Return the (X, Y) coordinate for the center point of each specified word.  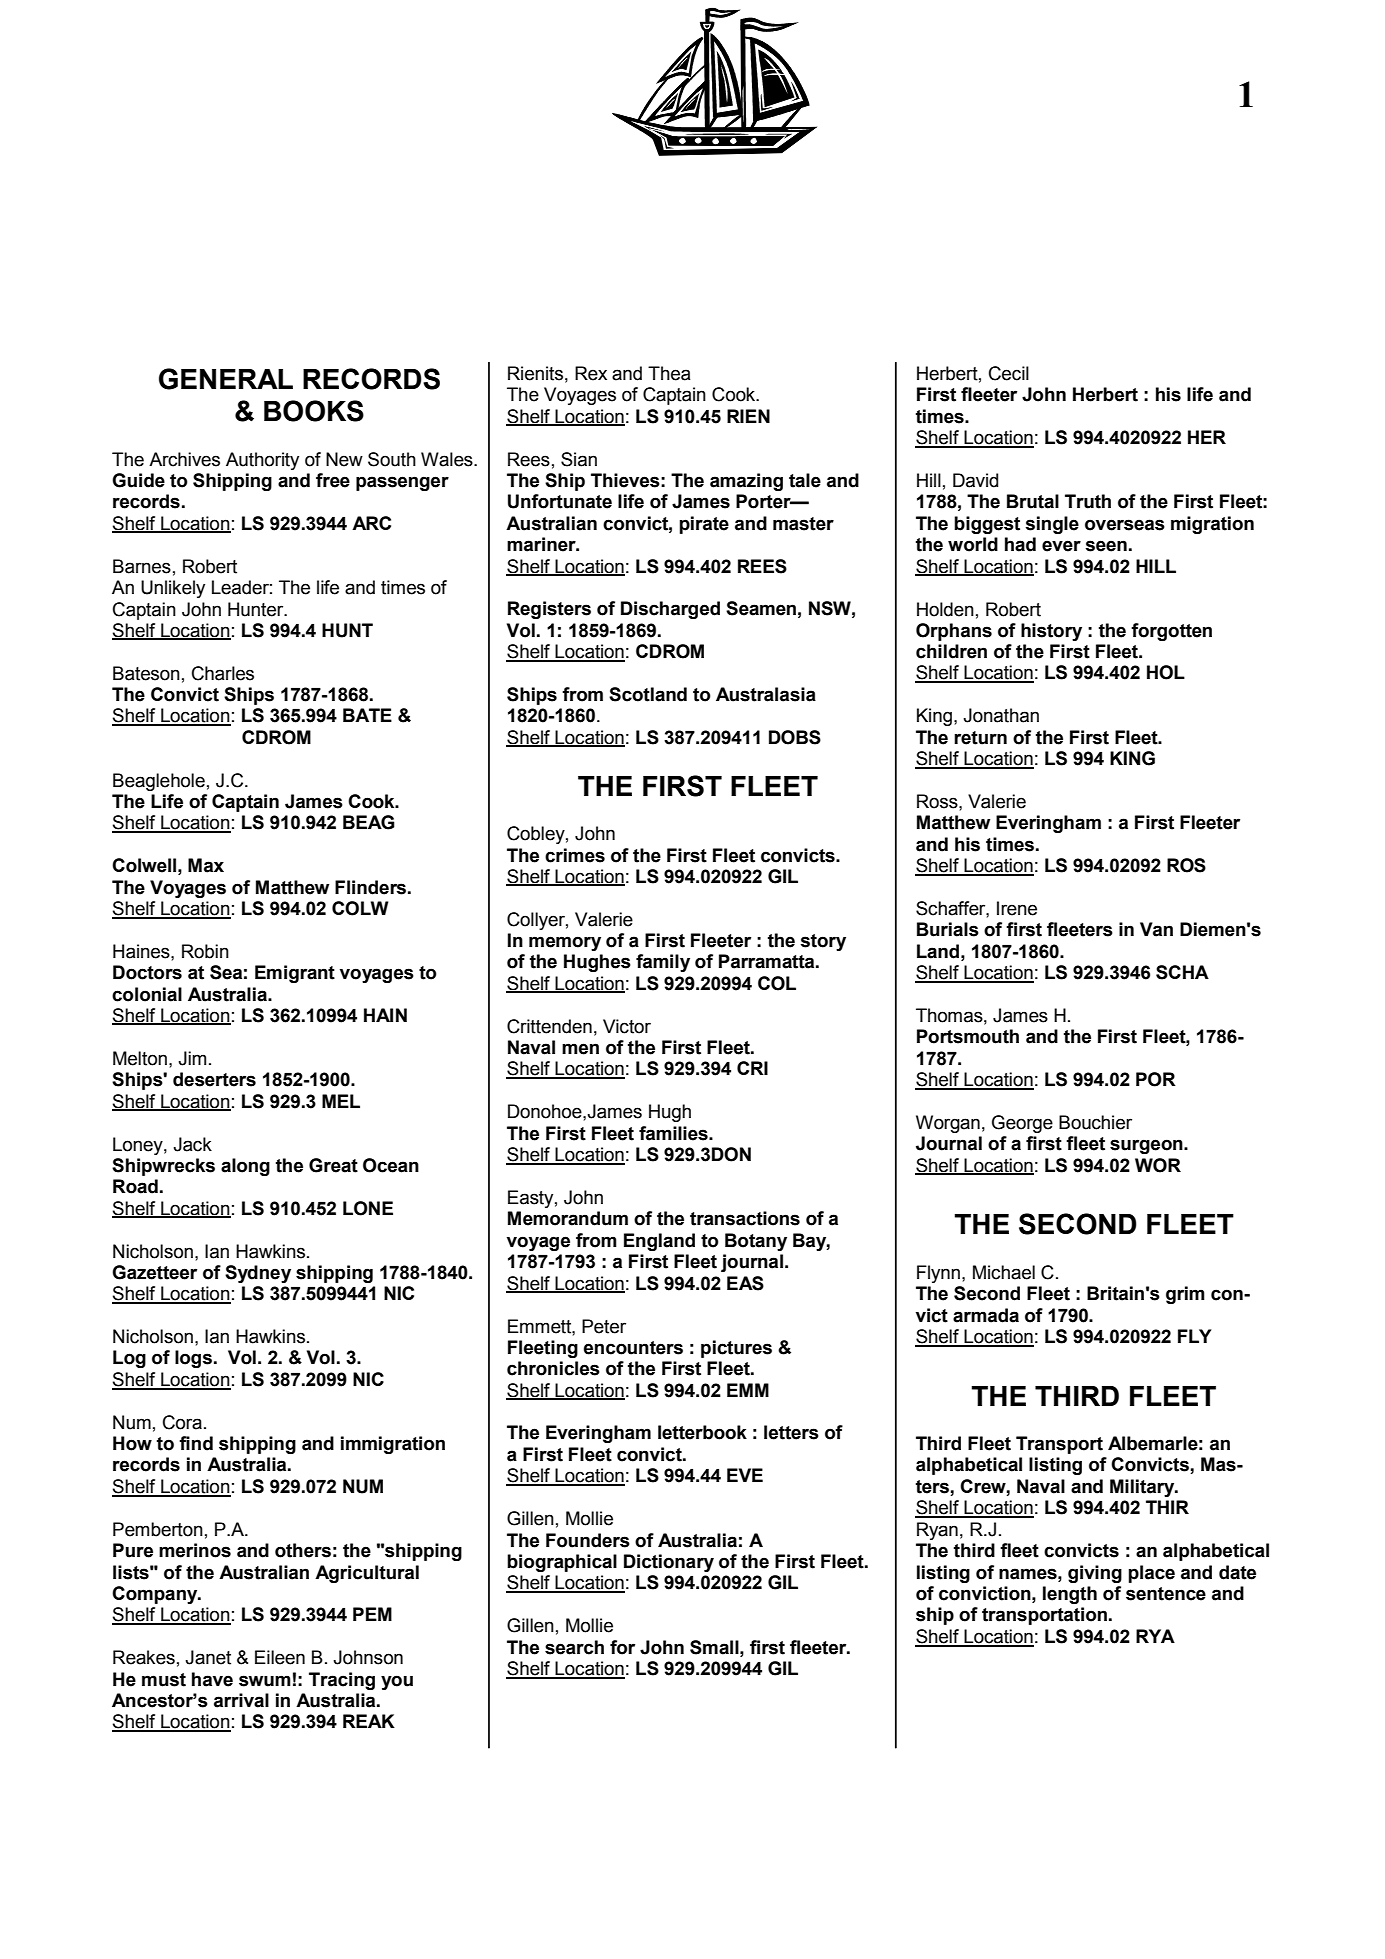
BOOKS (314, 411)
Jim (192, 1058)
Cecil (1009, 373)
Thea (669, 373)
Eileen (280, 1657)
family (663, 963)
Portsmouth (968, 1036)
